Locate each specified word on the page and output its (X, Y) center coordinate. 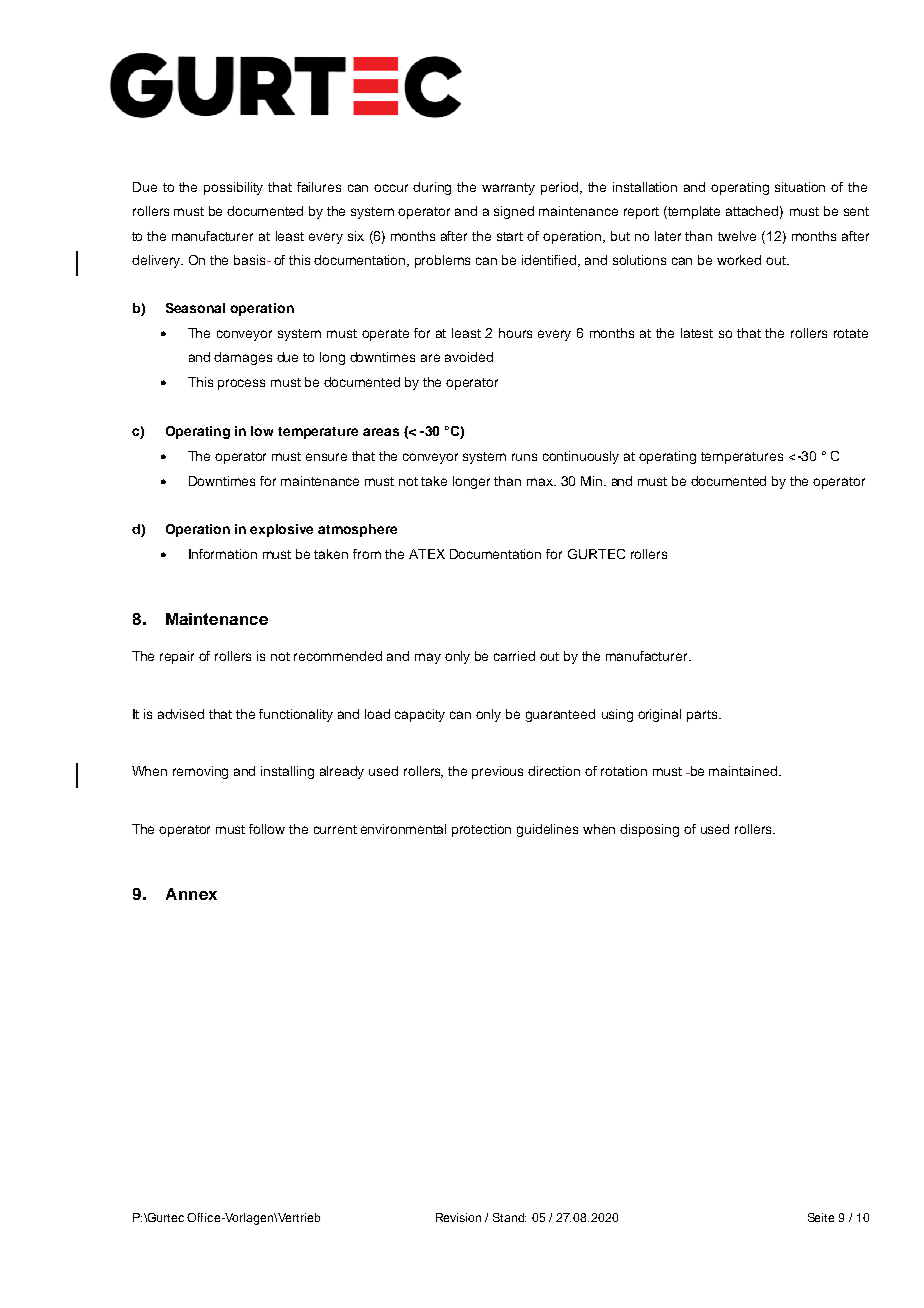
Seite (821, 1217)
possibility (233, 188)
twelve (737, 236)
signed (514, 212)
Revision (458, 1217)
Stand (509, 1217)
